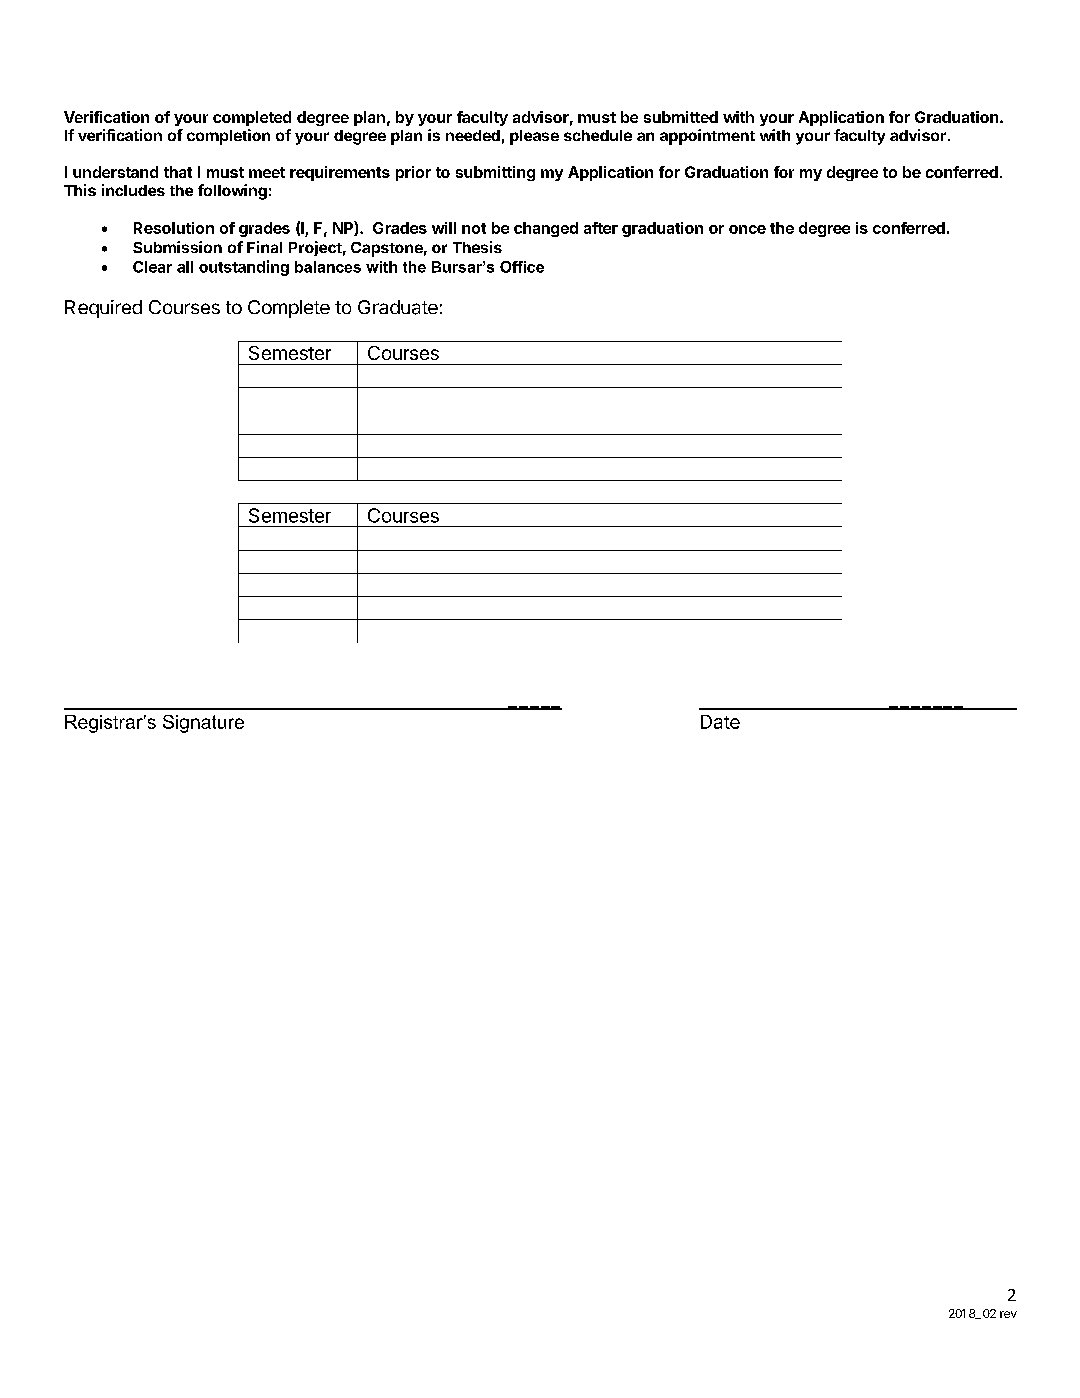 The image size is (1080, 1398). Describe the element at coordinates (203, 724) in the screenshot. I see `Signature` at that location.
